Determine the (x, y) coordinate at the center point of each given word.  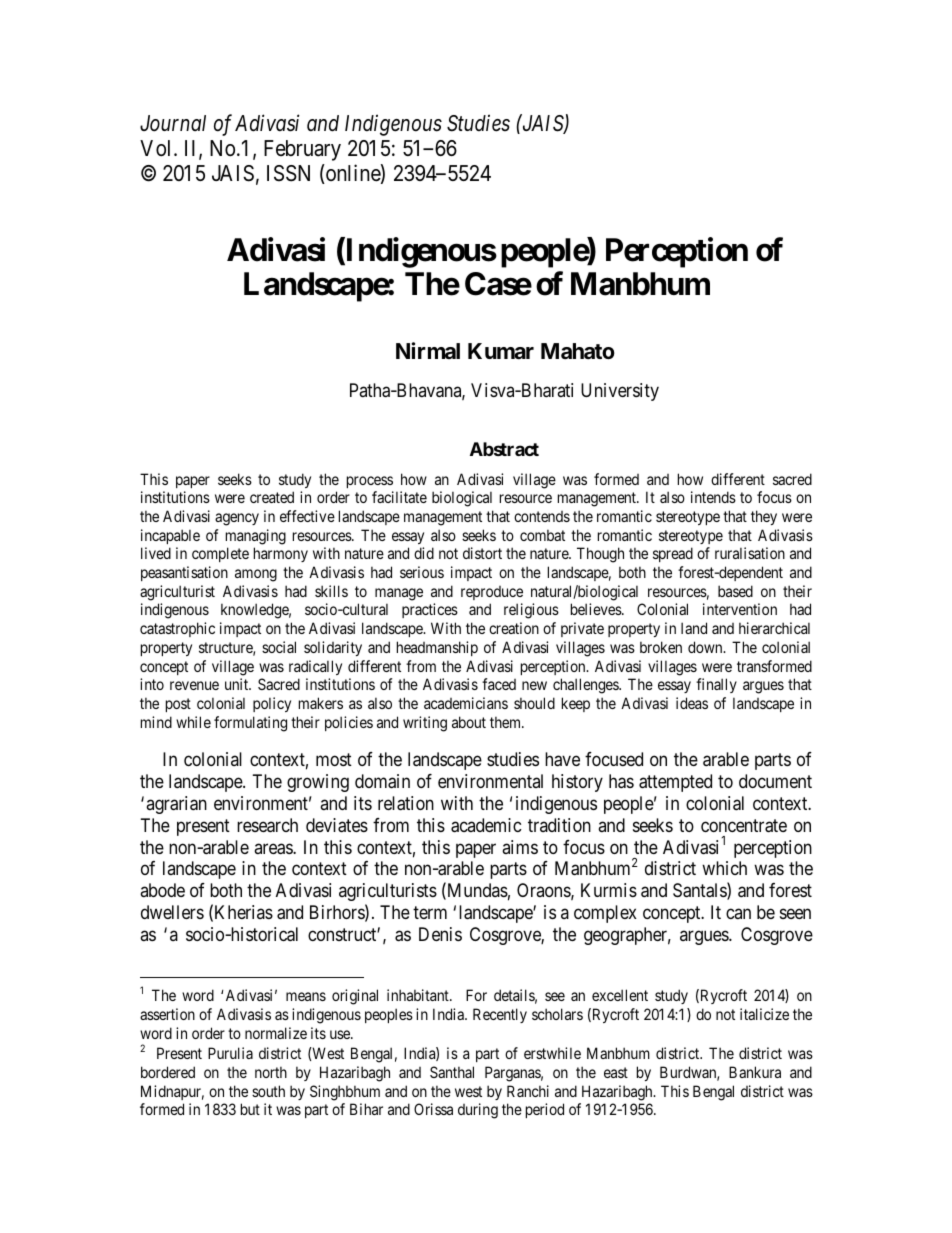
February (302, 150)
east (616, 1072)
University (620, 392)
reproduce (492, 593)
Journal (173, 123)
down (706, 647)
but (250, 1109)
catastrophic (177, 629)
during (478, 1111)
